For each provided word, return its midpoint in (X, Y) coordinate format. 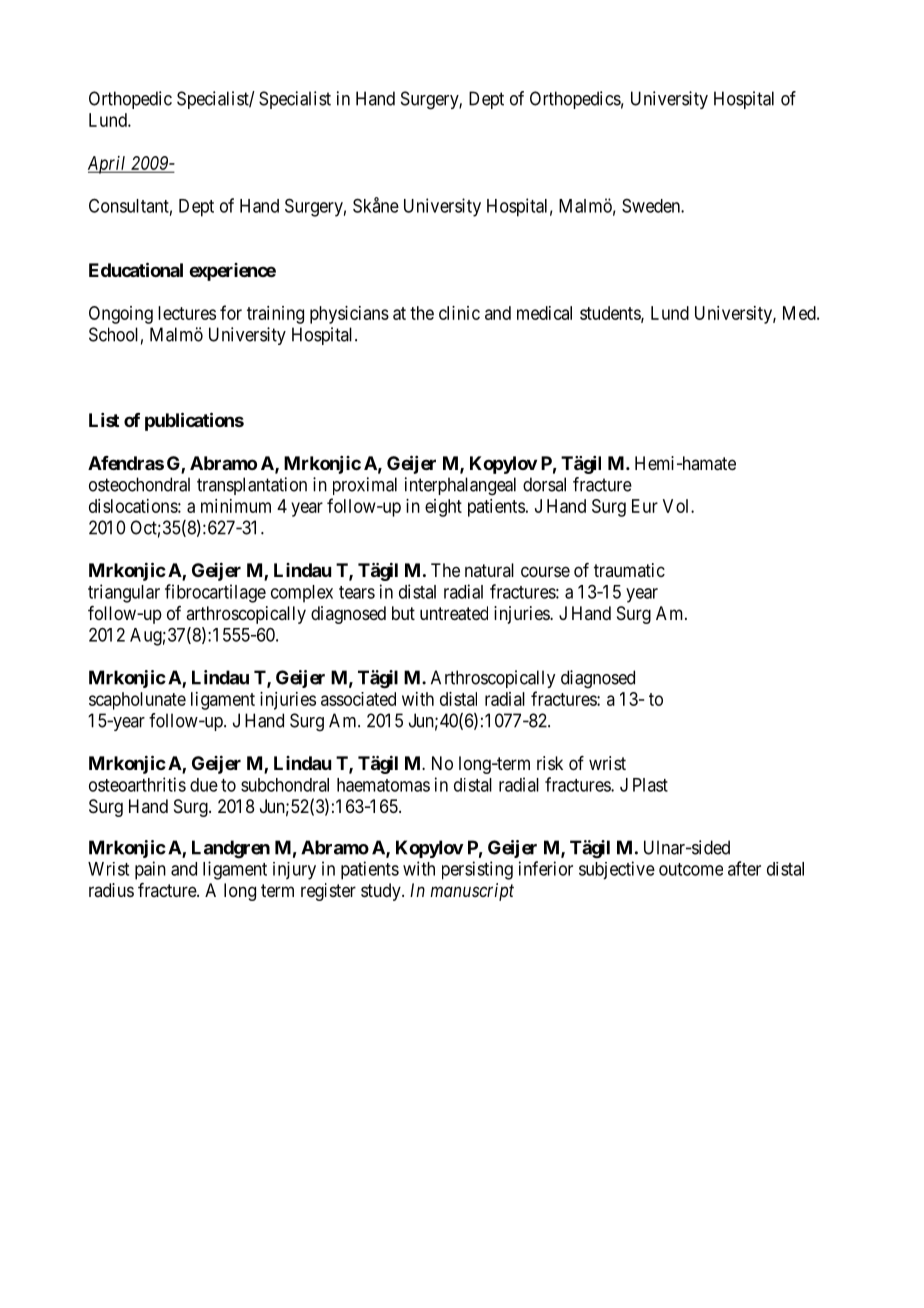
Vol (677, 506)
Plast (650, 785)
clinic (459, 313)
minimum (236, 506)
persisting (477, 870)
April (108, 165)
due (204, 785)
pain (150, 870)
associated (358, 699)
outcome (691, 869)
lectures (187, 313)
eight (443, 508)
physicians (349, 315)
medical (544, 313)
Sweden (652, 206)
